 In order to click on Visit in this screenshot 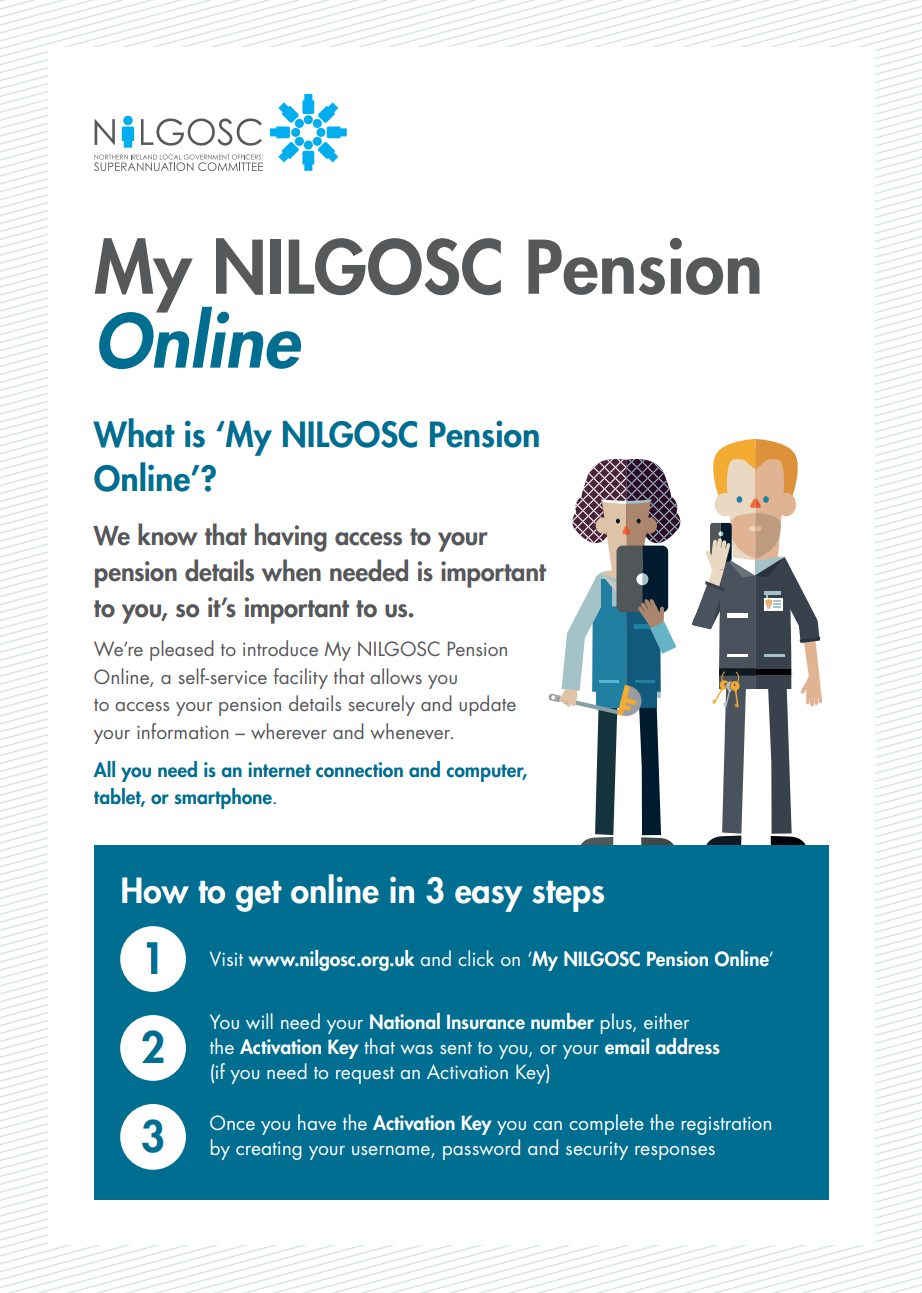, I will do `click(226, 958)`.
